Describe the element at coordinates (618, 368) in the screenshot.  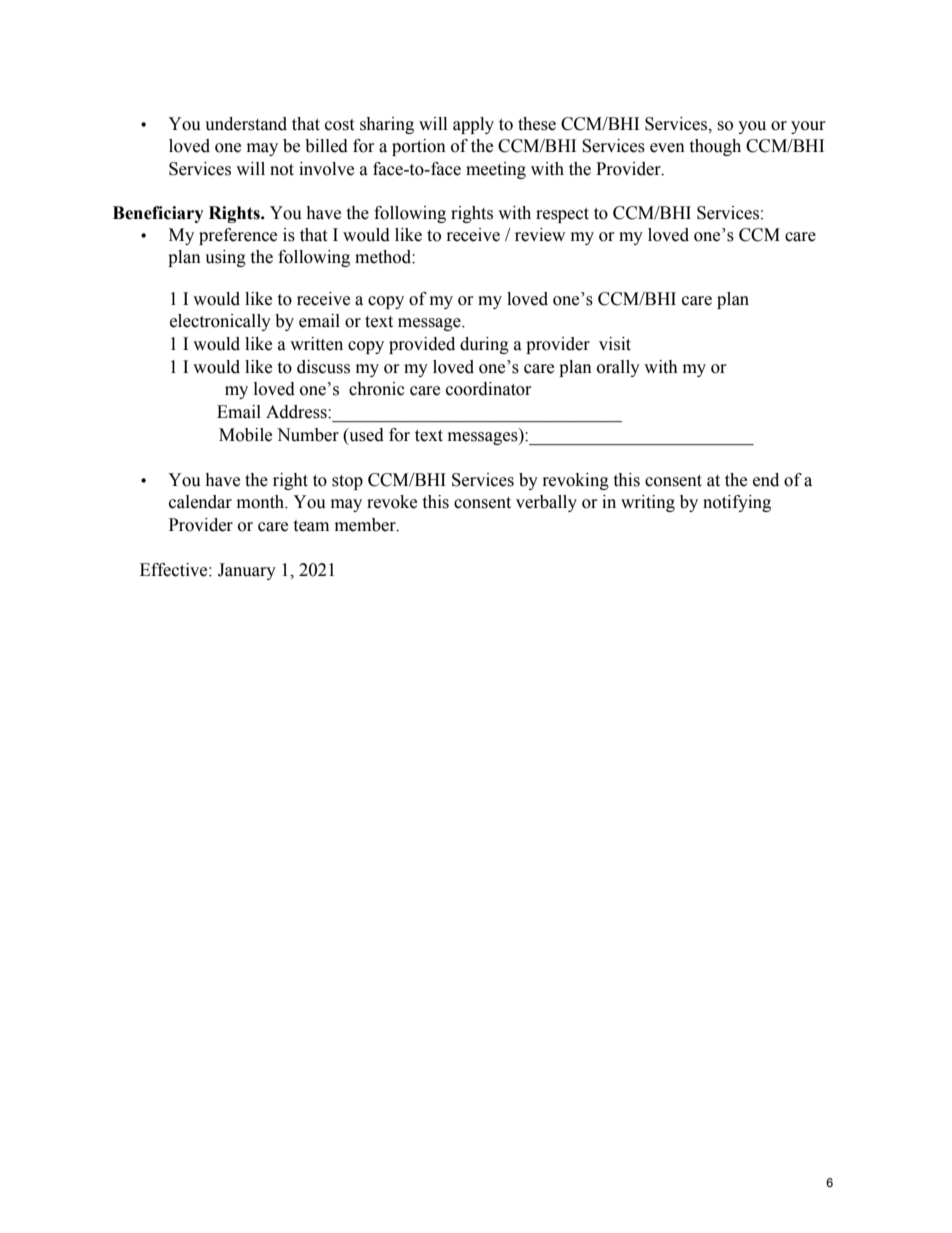
I see `orally` at that location.
